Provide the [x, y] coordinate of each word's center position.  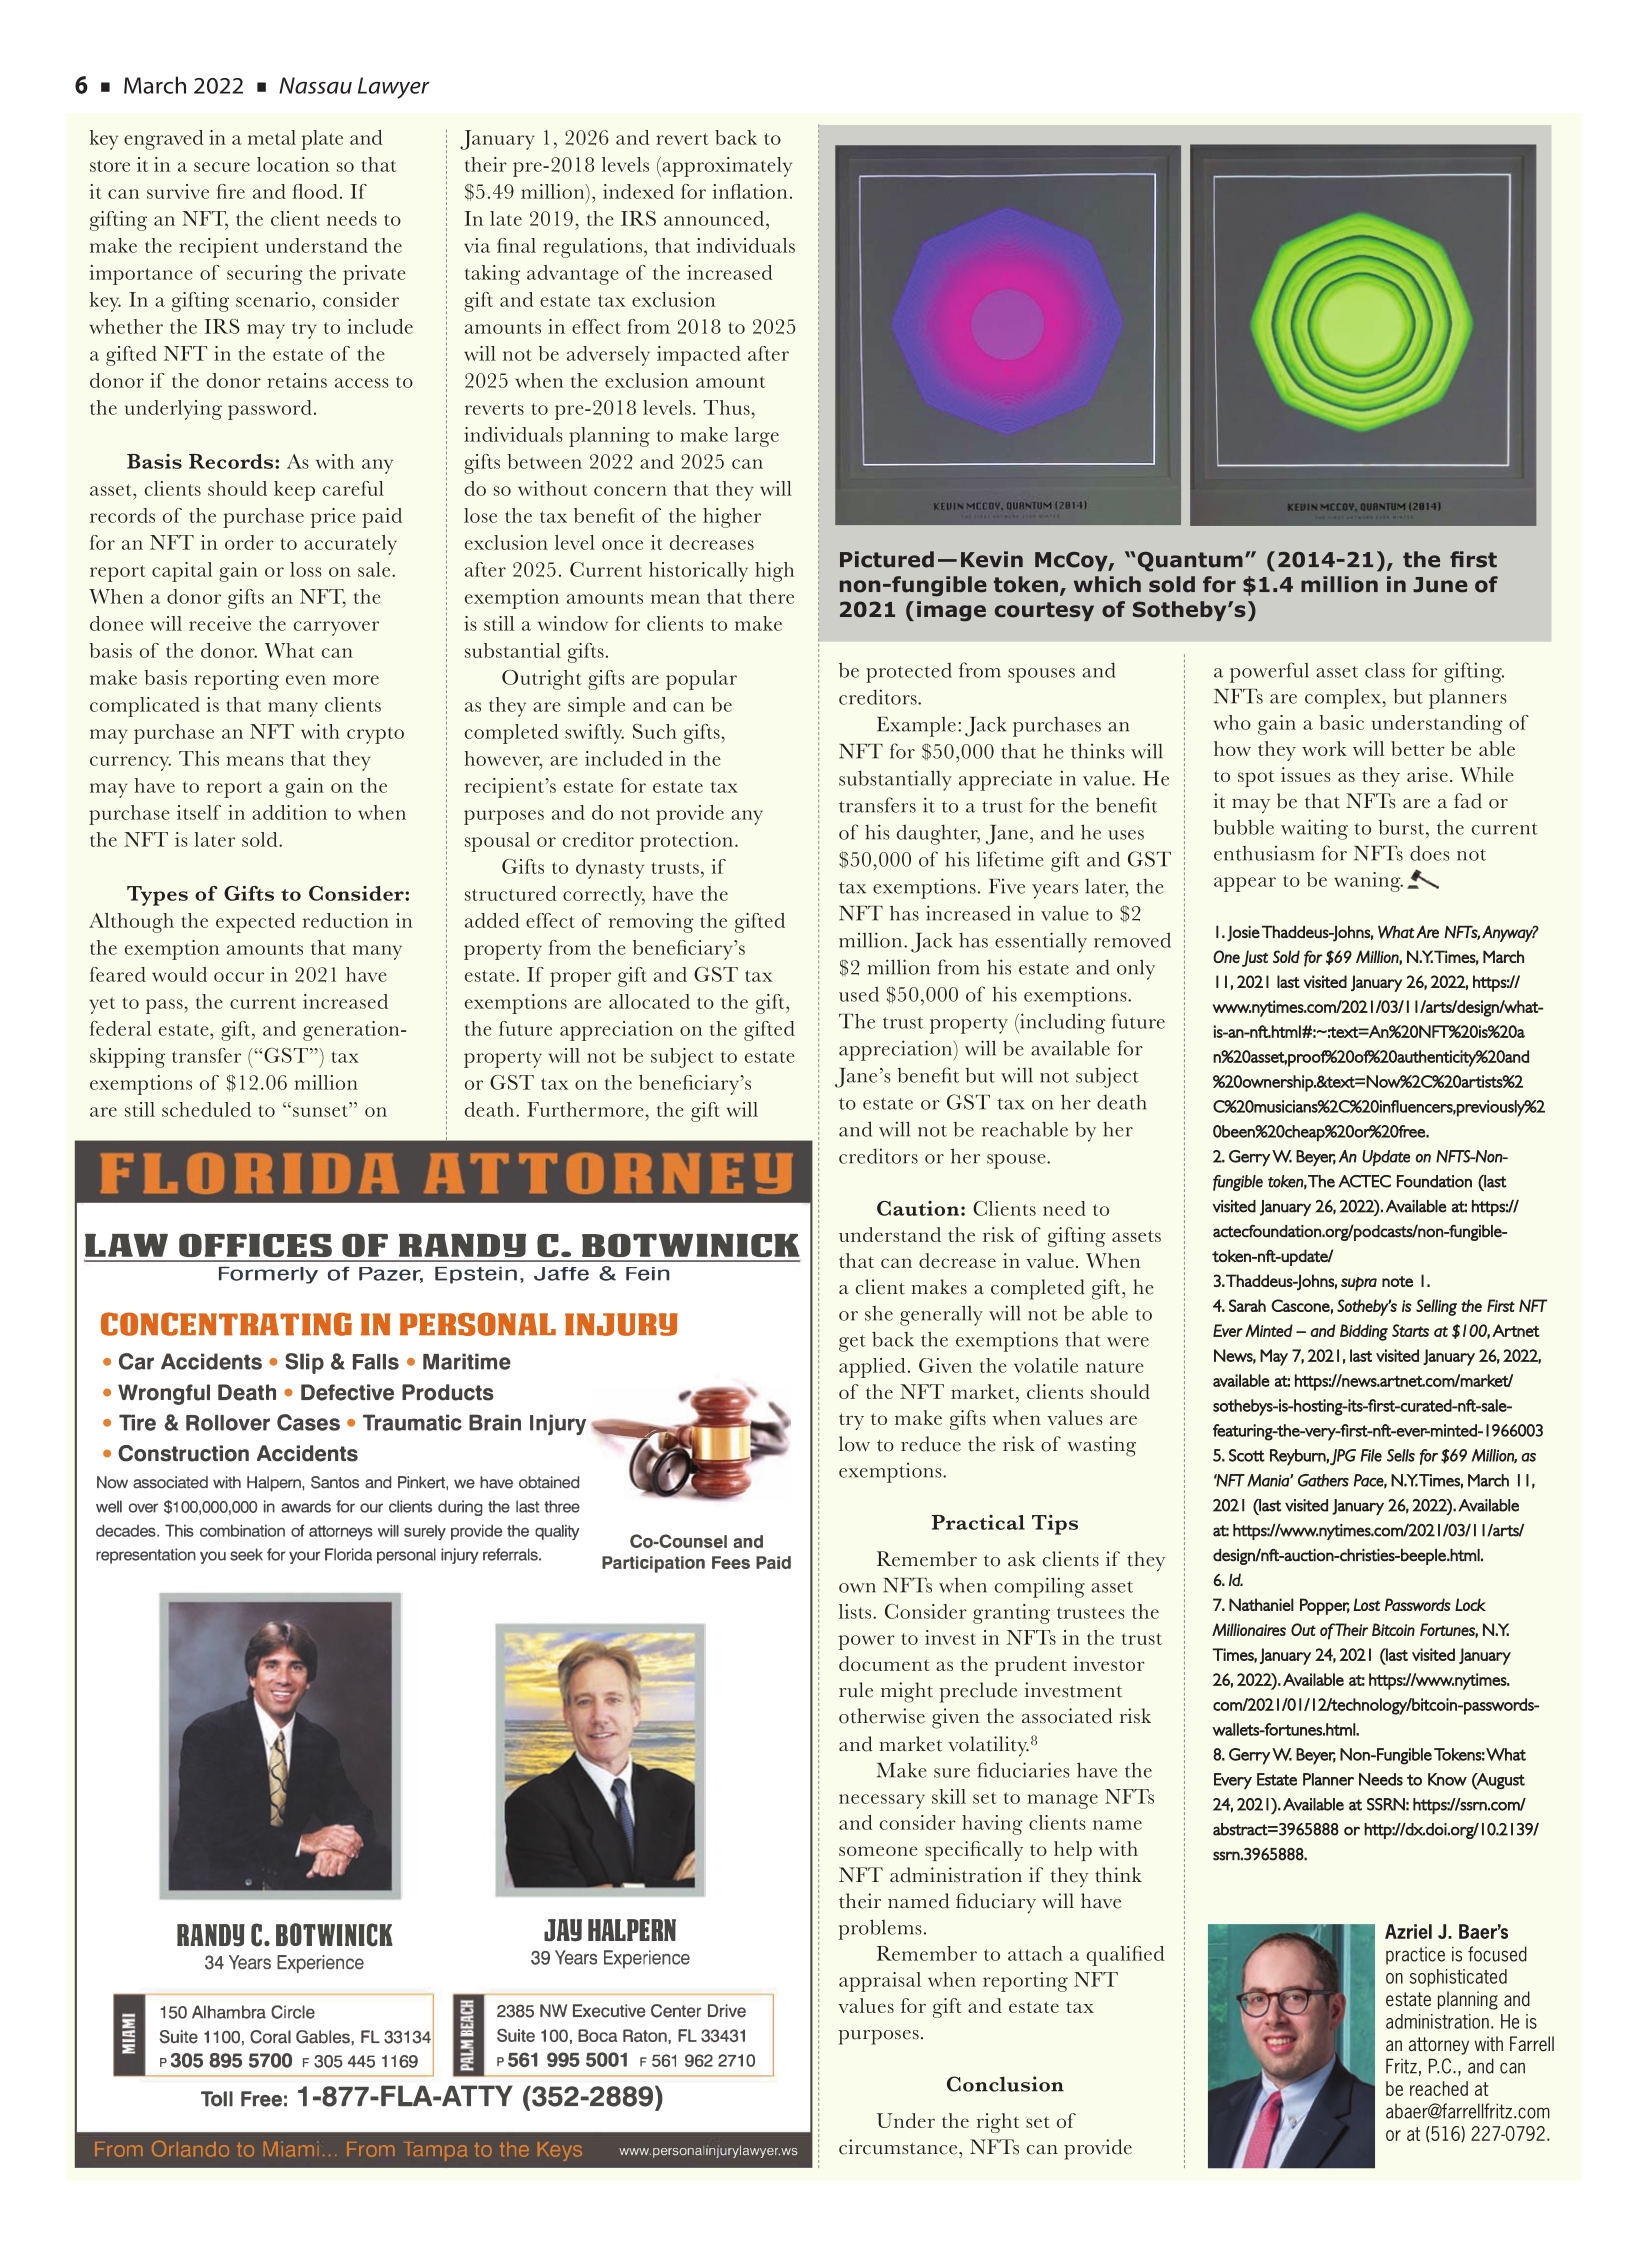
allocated [649, 1001]
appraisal [880, 1982]
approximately [726, 167]
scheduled [206, 1109]
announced [714, 218]
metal [272, 137]
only [1136, 969]
